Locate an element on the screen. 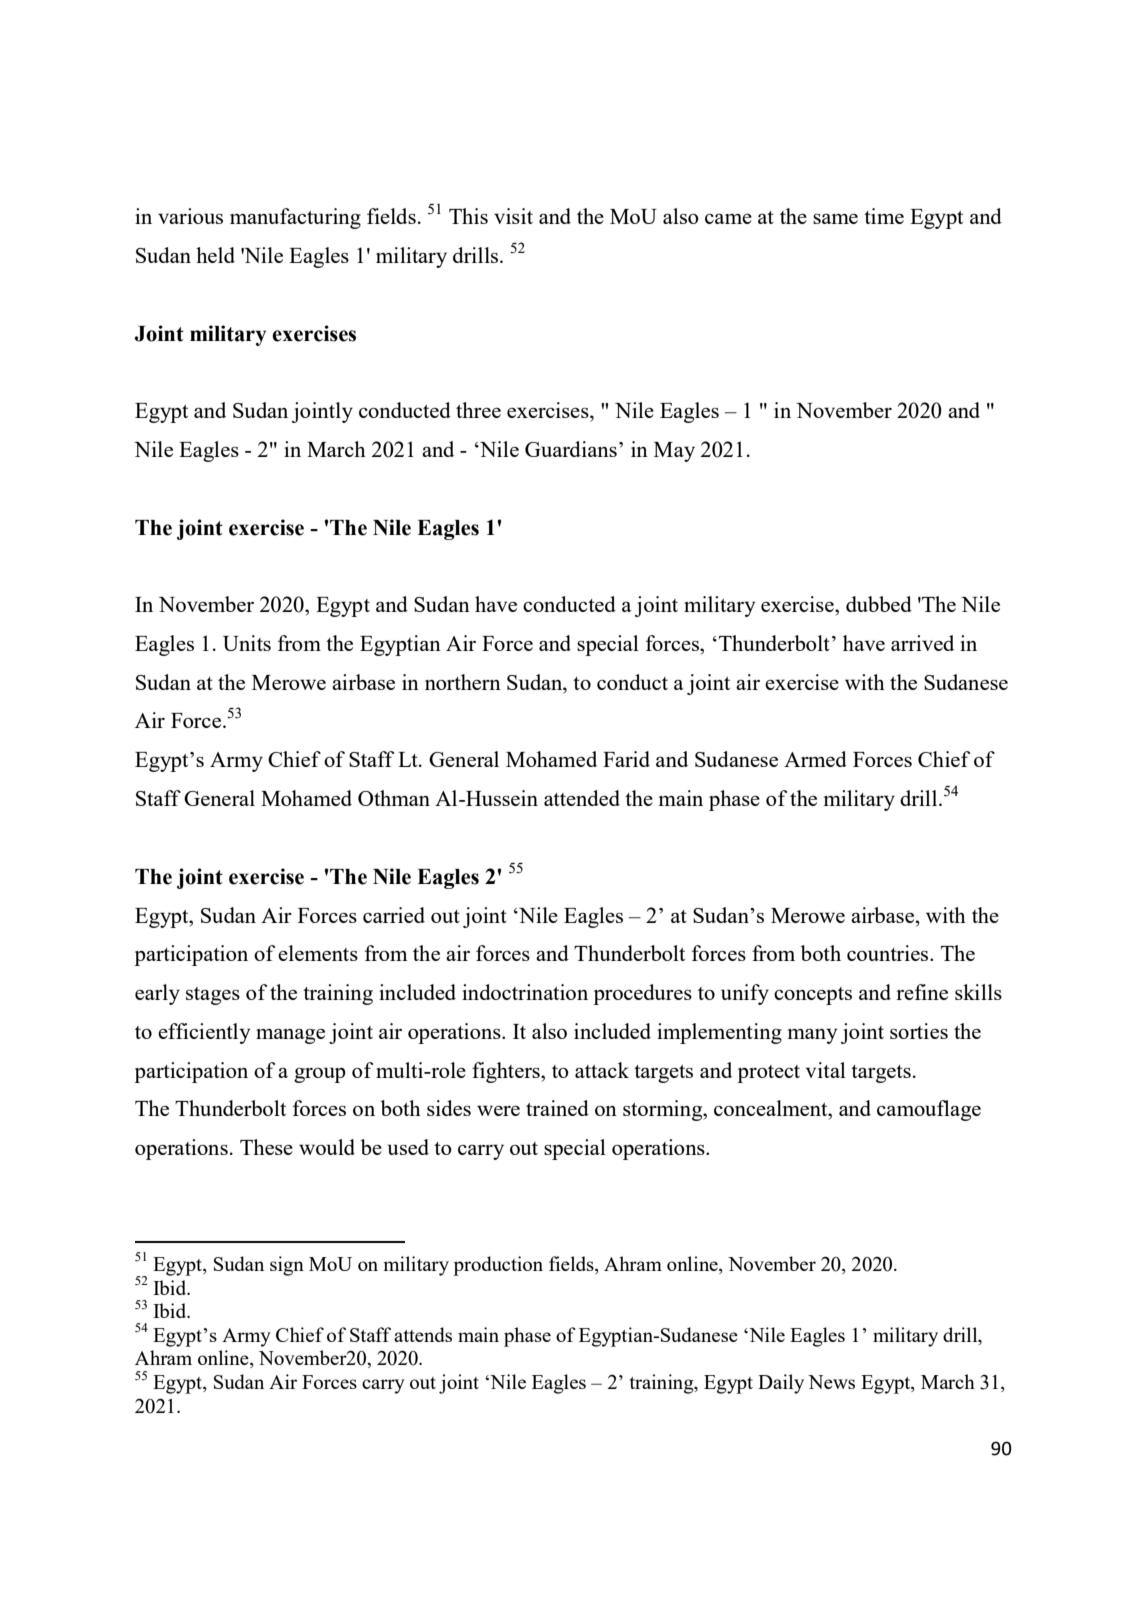  held is located at coordinates (215, 255).
